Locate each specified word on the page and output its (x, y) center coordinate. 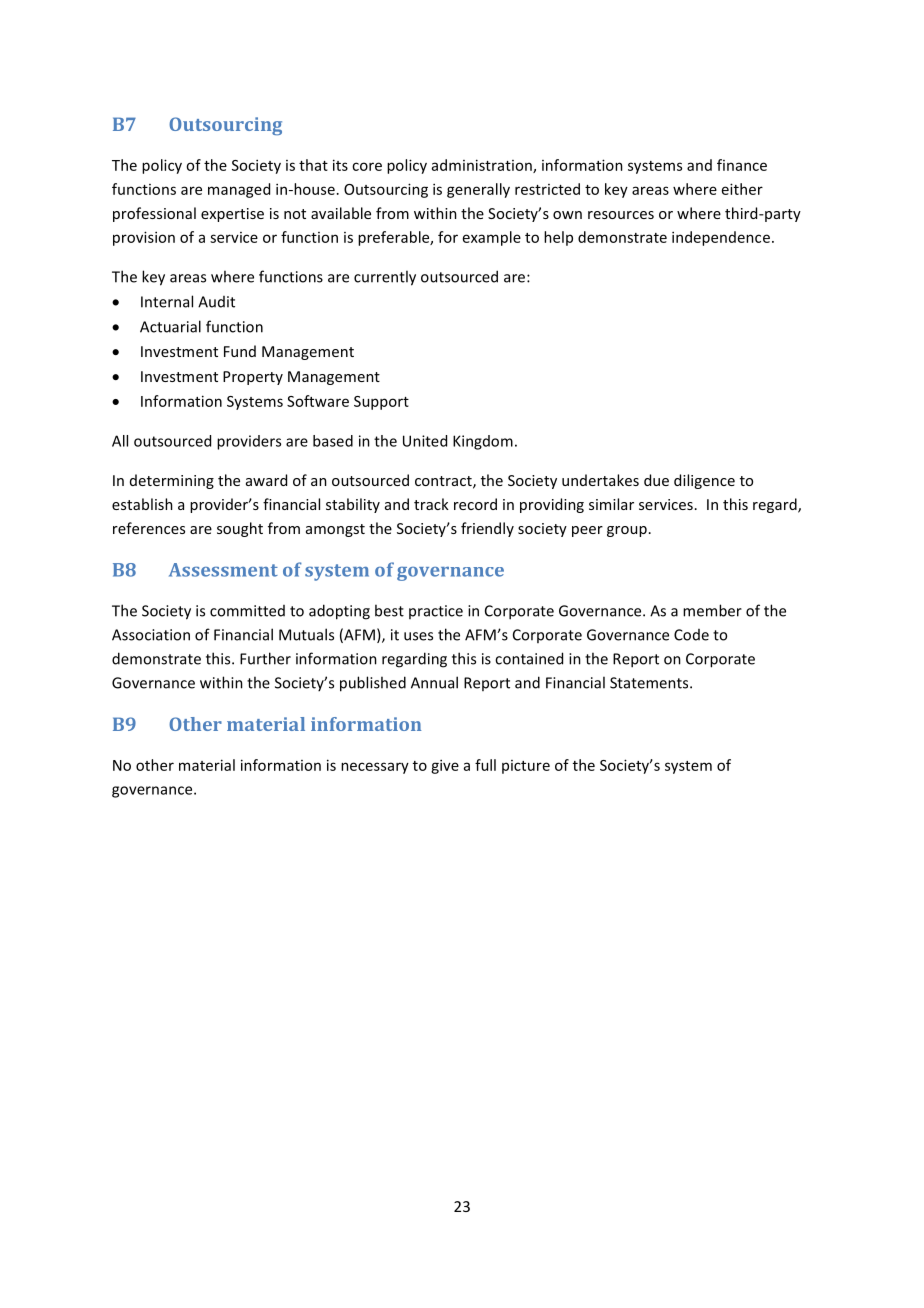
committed (247, 611)
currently (385, 278)
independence (721, 238)
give (445, 766)
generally (478, 190)
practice (436, 612)
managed (239, 190)
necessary (375, 768)
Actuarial (170, 326)
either (742, 189)
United (425, 441)
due (656, 480)
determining (172, 481)
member (712, 610)
